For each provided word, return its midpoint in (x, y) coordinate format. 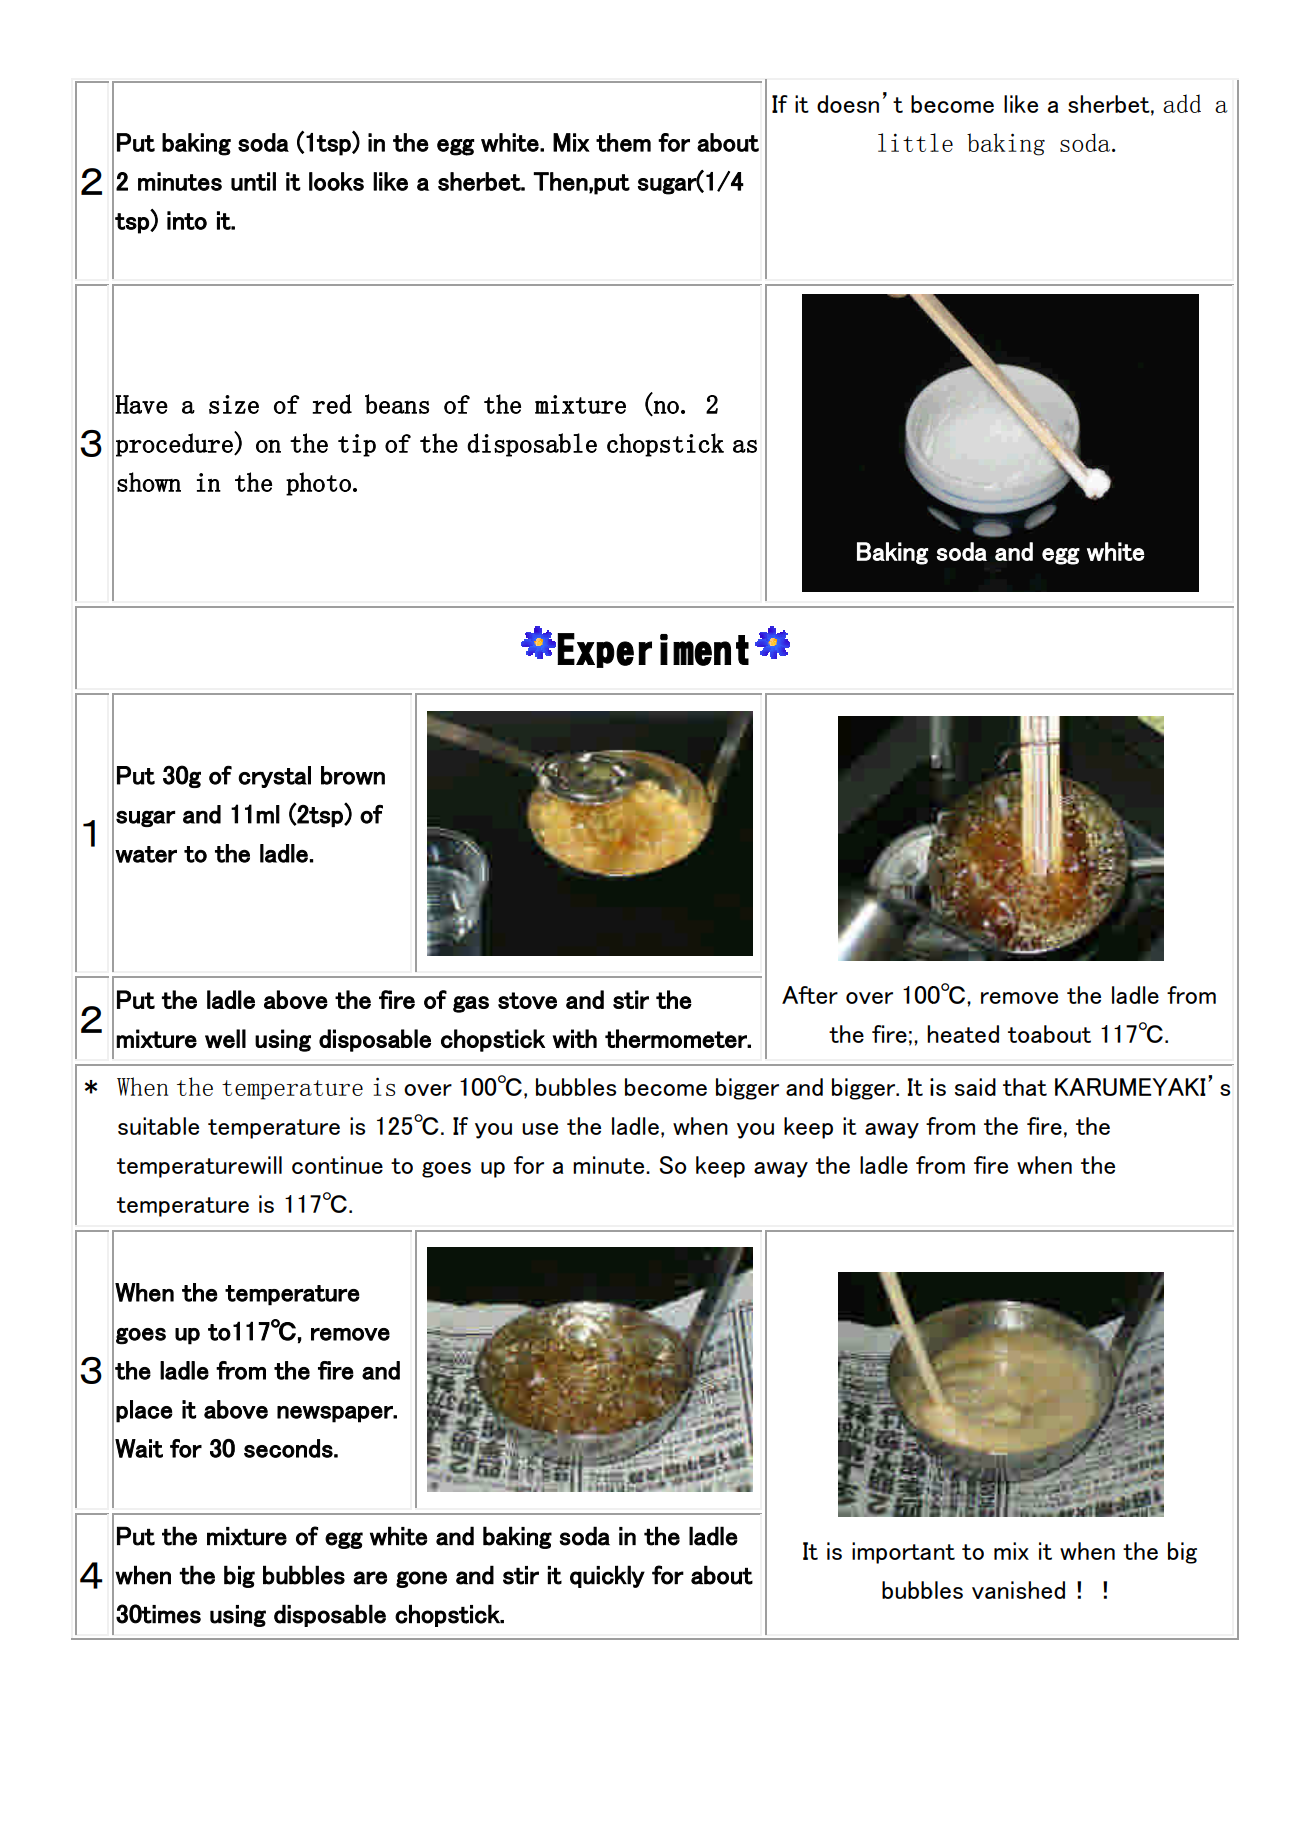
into (187, 220)
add (1182, 103)
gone (421, 1579)
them (623, 142)
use (540, 1129)
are (370, 1578)
